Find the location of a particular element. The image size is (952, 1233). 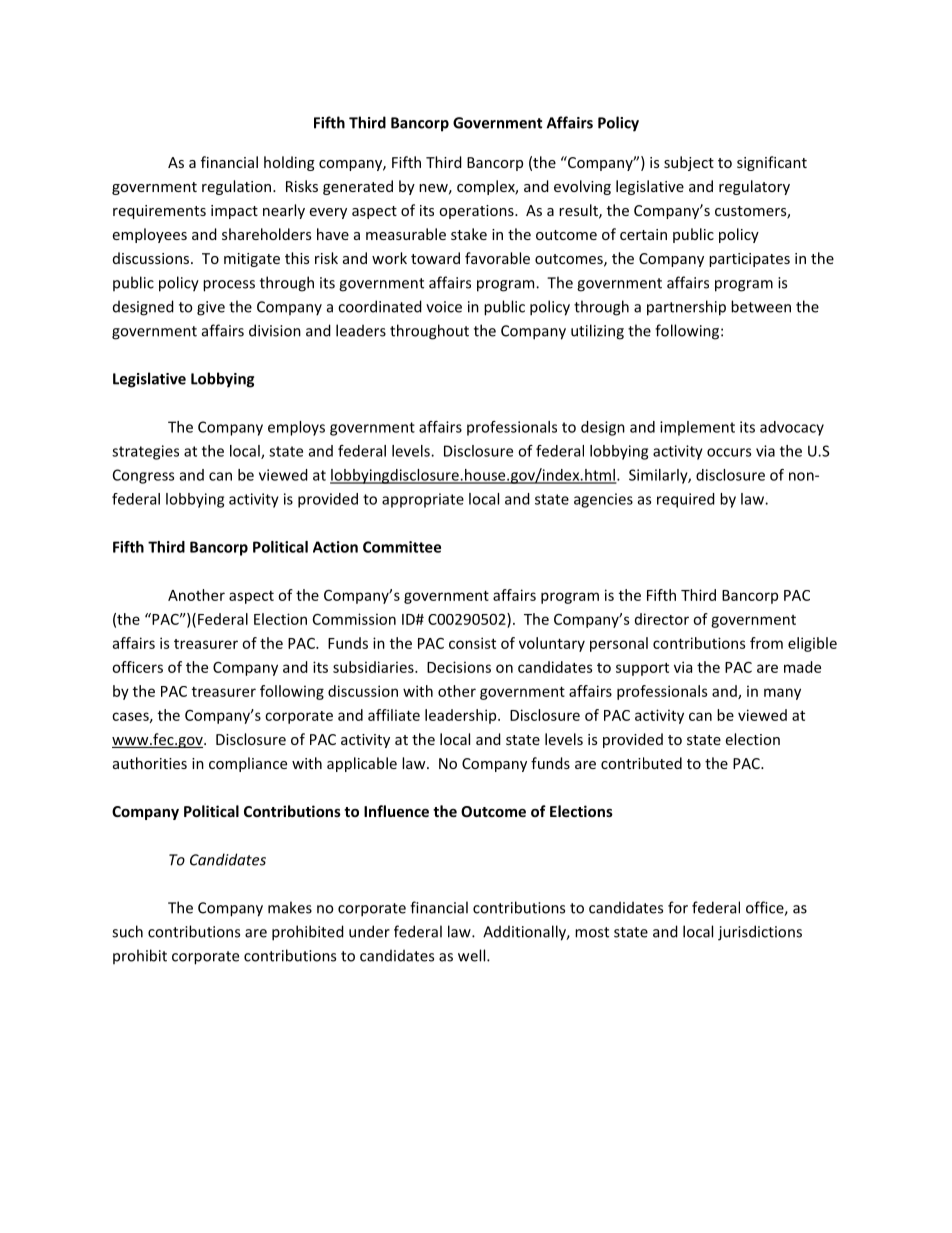

consist is located at coordinates (472, 643).
